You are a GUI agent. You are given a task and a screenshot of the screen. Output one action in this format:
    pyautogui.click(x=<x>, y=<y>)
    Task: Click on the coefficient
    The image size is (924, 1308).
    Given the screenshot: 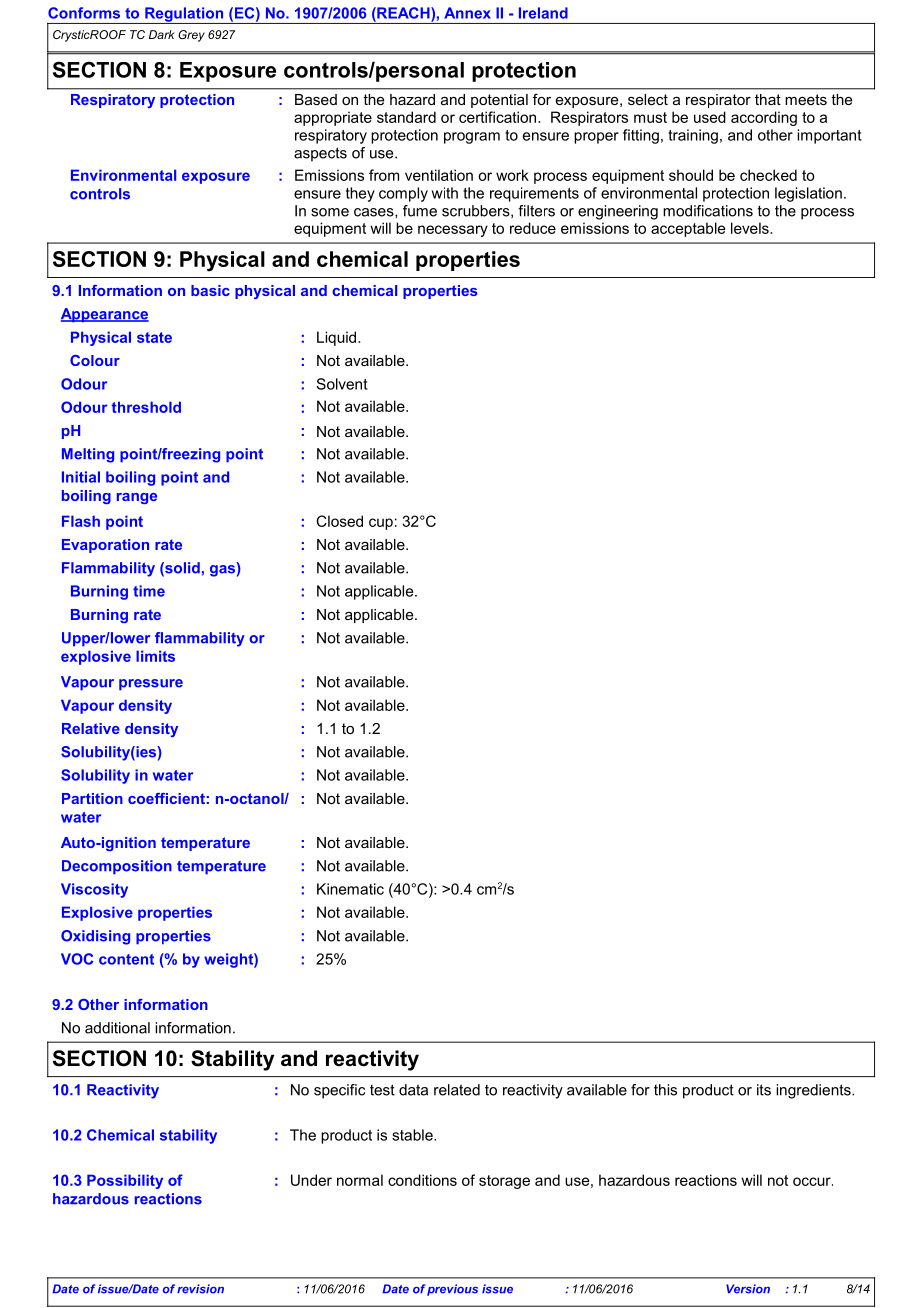 What is the action you would take?
    pyautogui.click(x=166, y=798)
